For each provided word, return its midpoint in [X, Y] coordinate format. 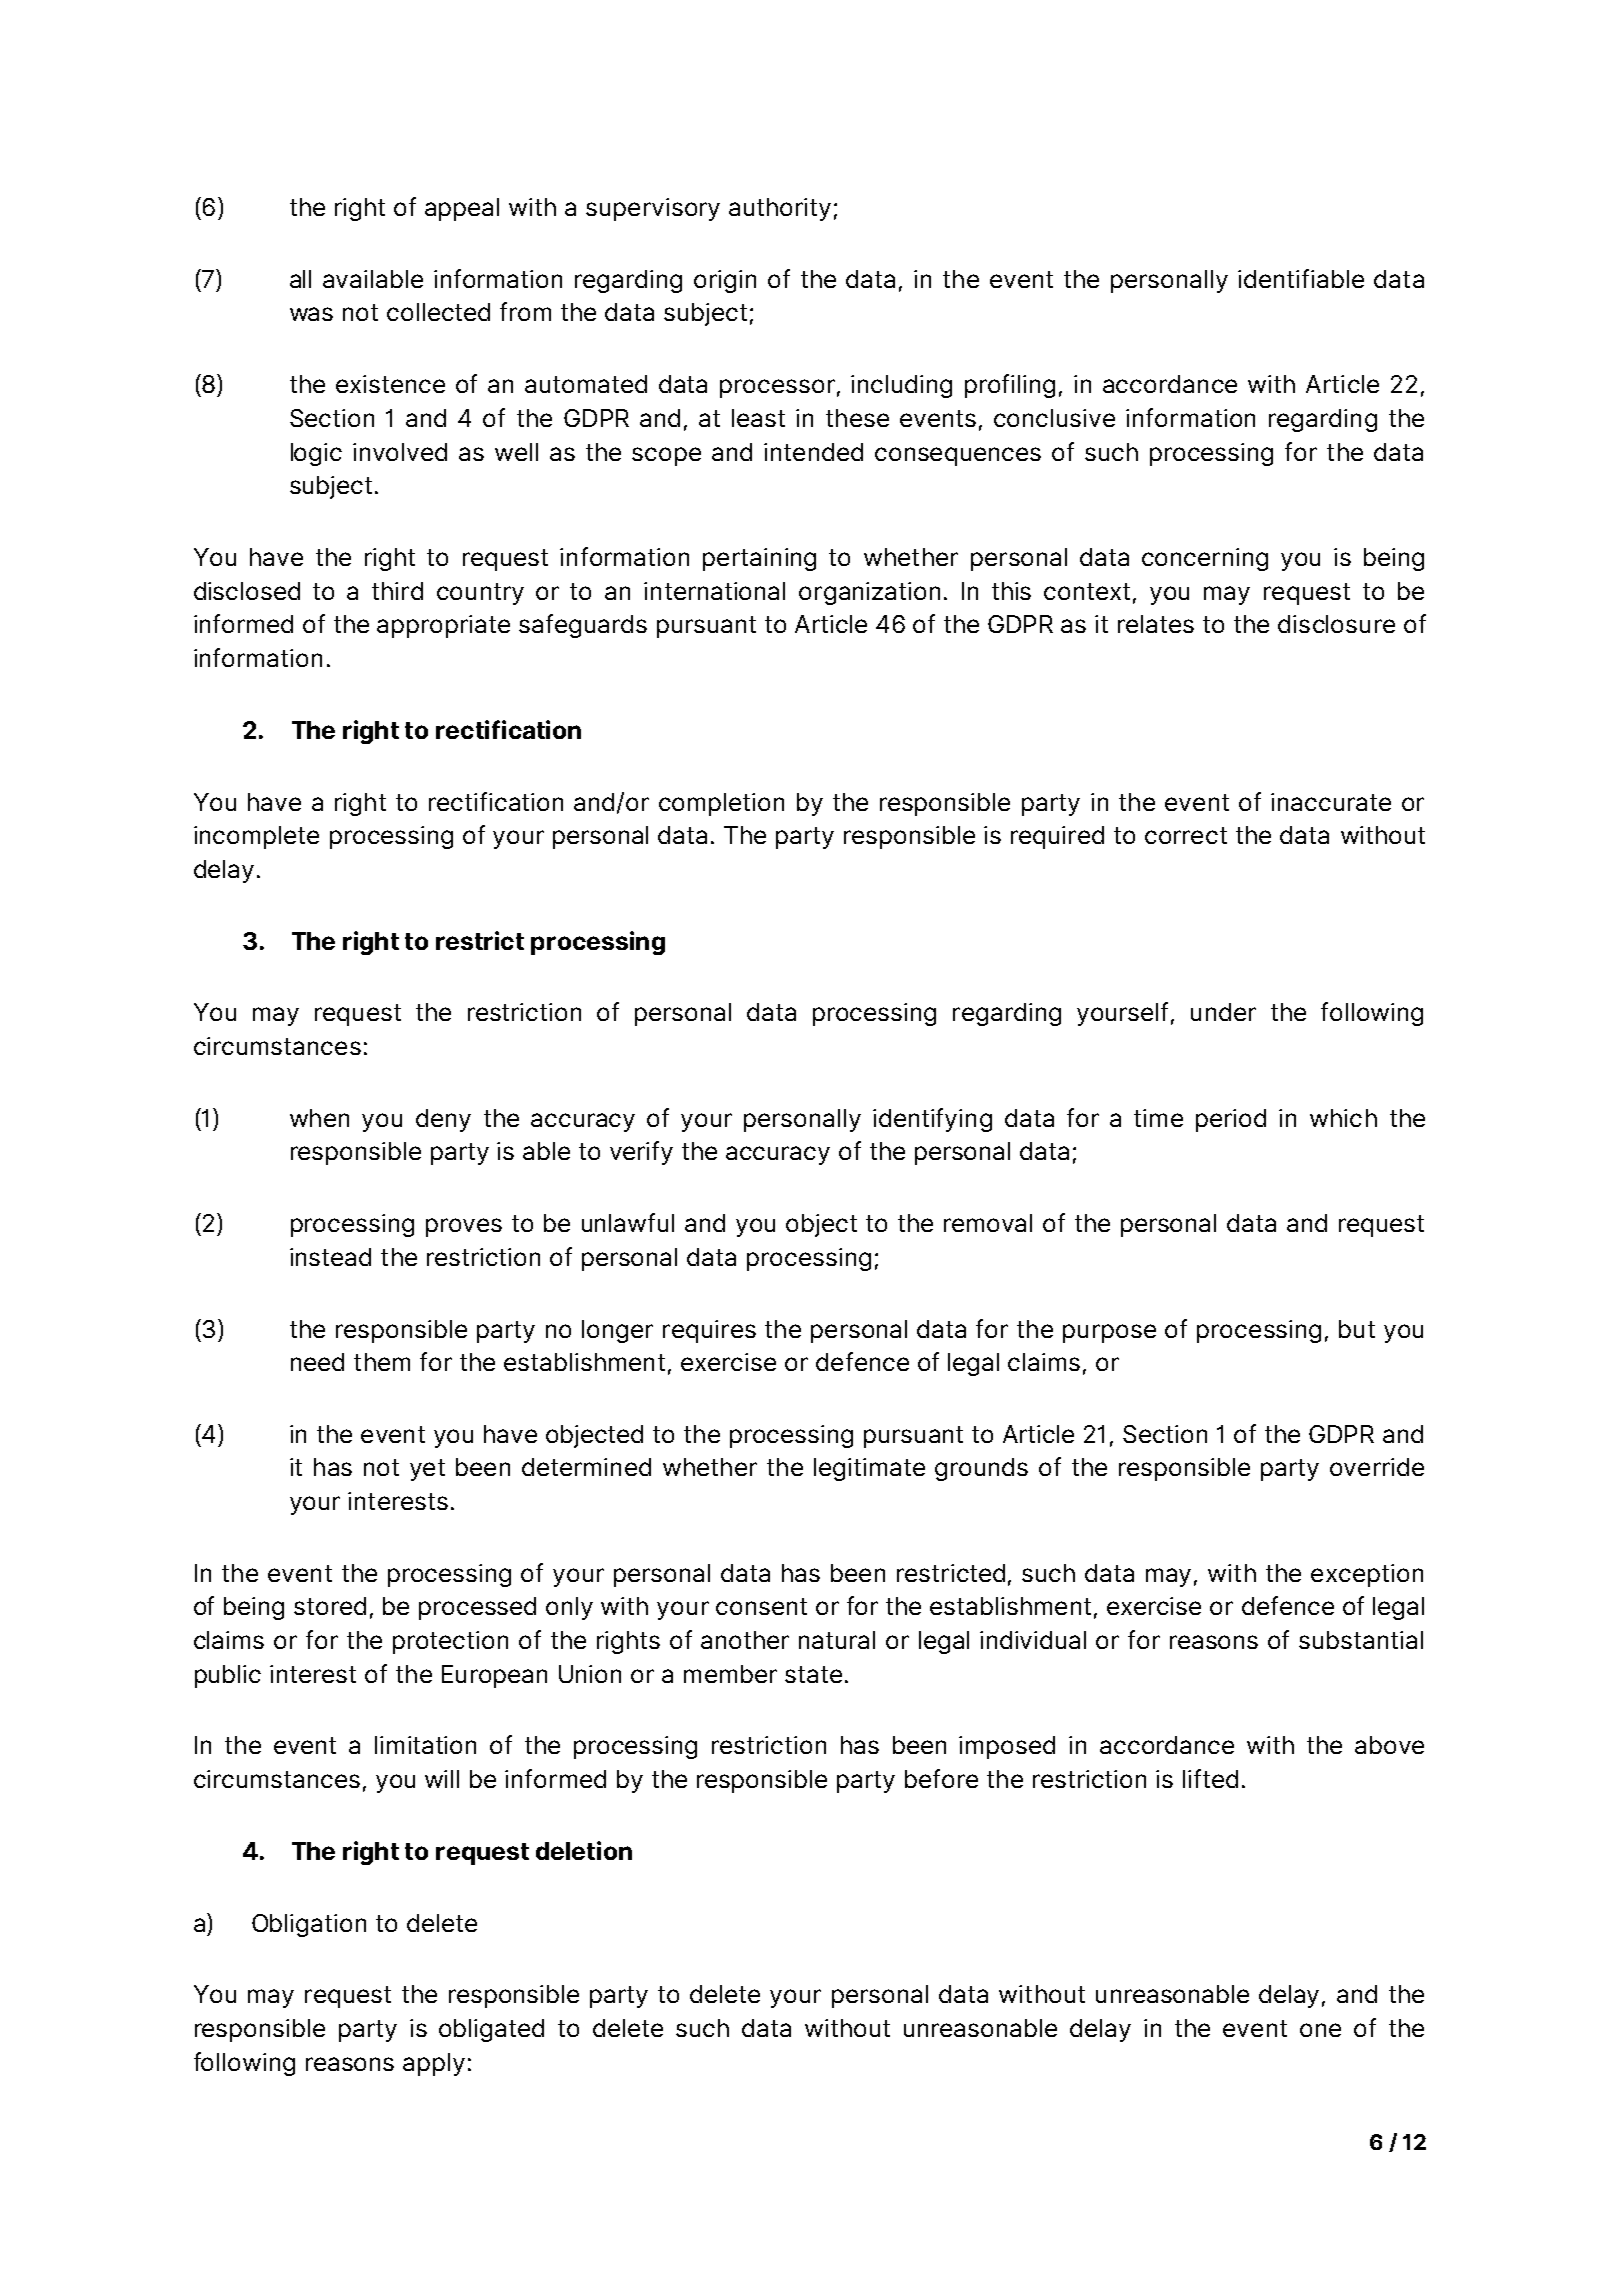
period [1231, 1120]
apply [434, 2064]
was [311, 314]
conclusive [1054, 418]
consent [761, 1606]
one [1320, 2030]
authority [780, 209]
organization [869, 593]
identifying [932, 1120]
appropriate [443, 626]
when [319, 1118]
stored [330, 1606]
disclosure [1336, 624]
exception [1367, 1575]
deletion [584, 1850]
